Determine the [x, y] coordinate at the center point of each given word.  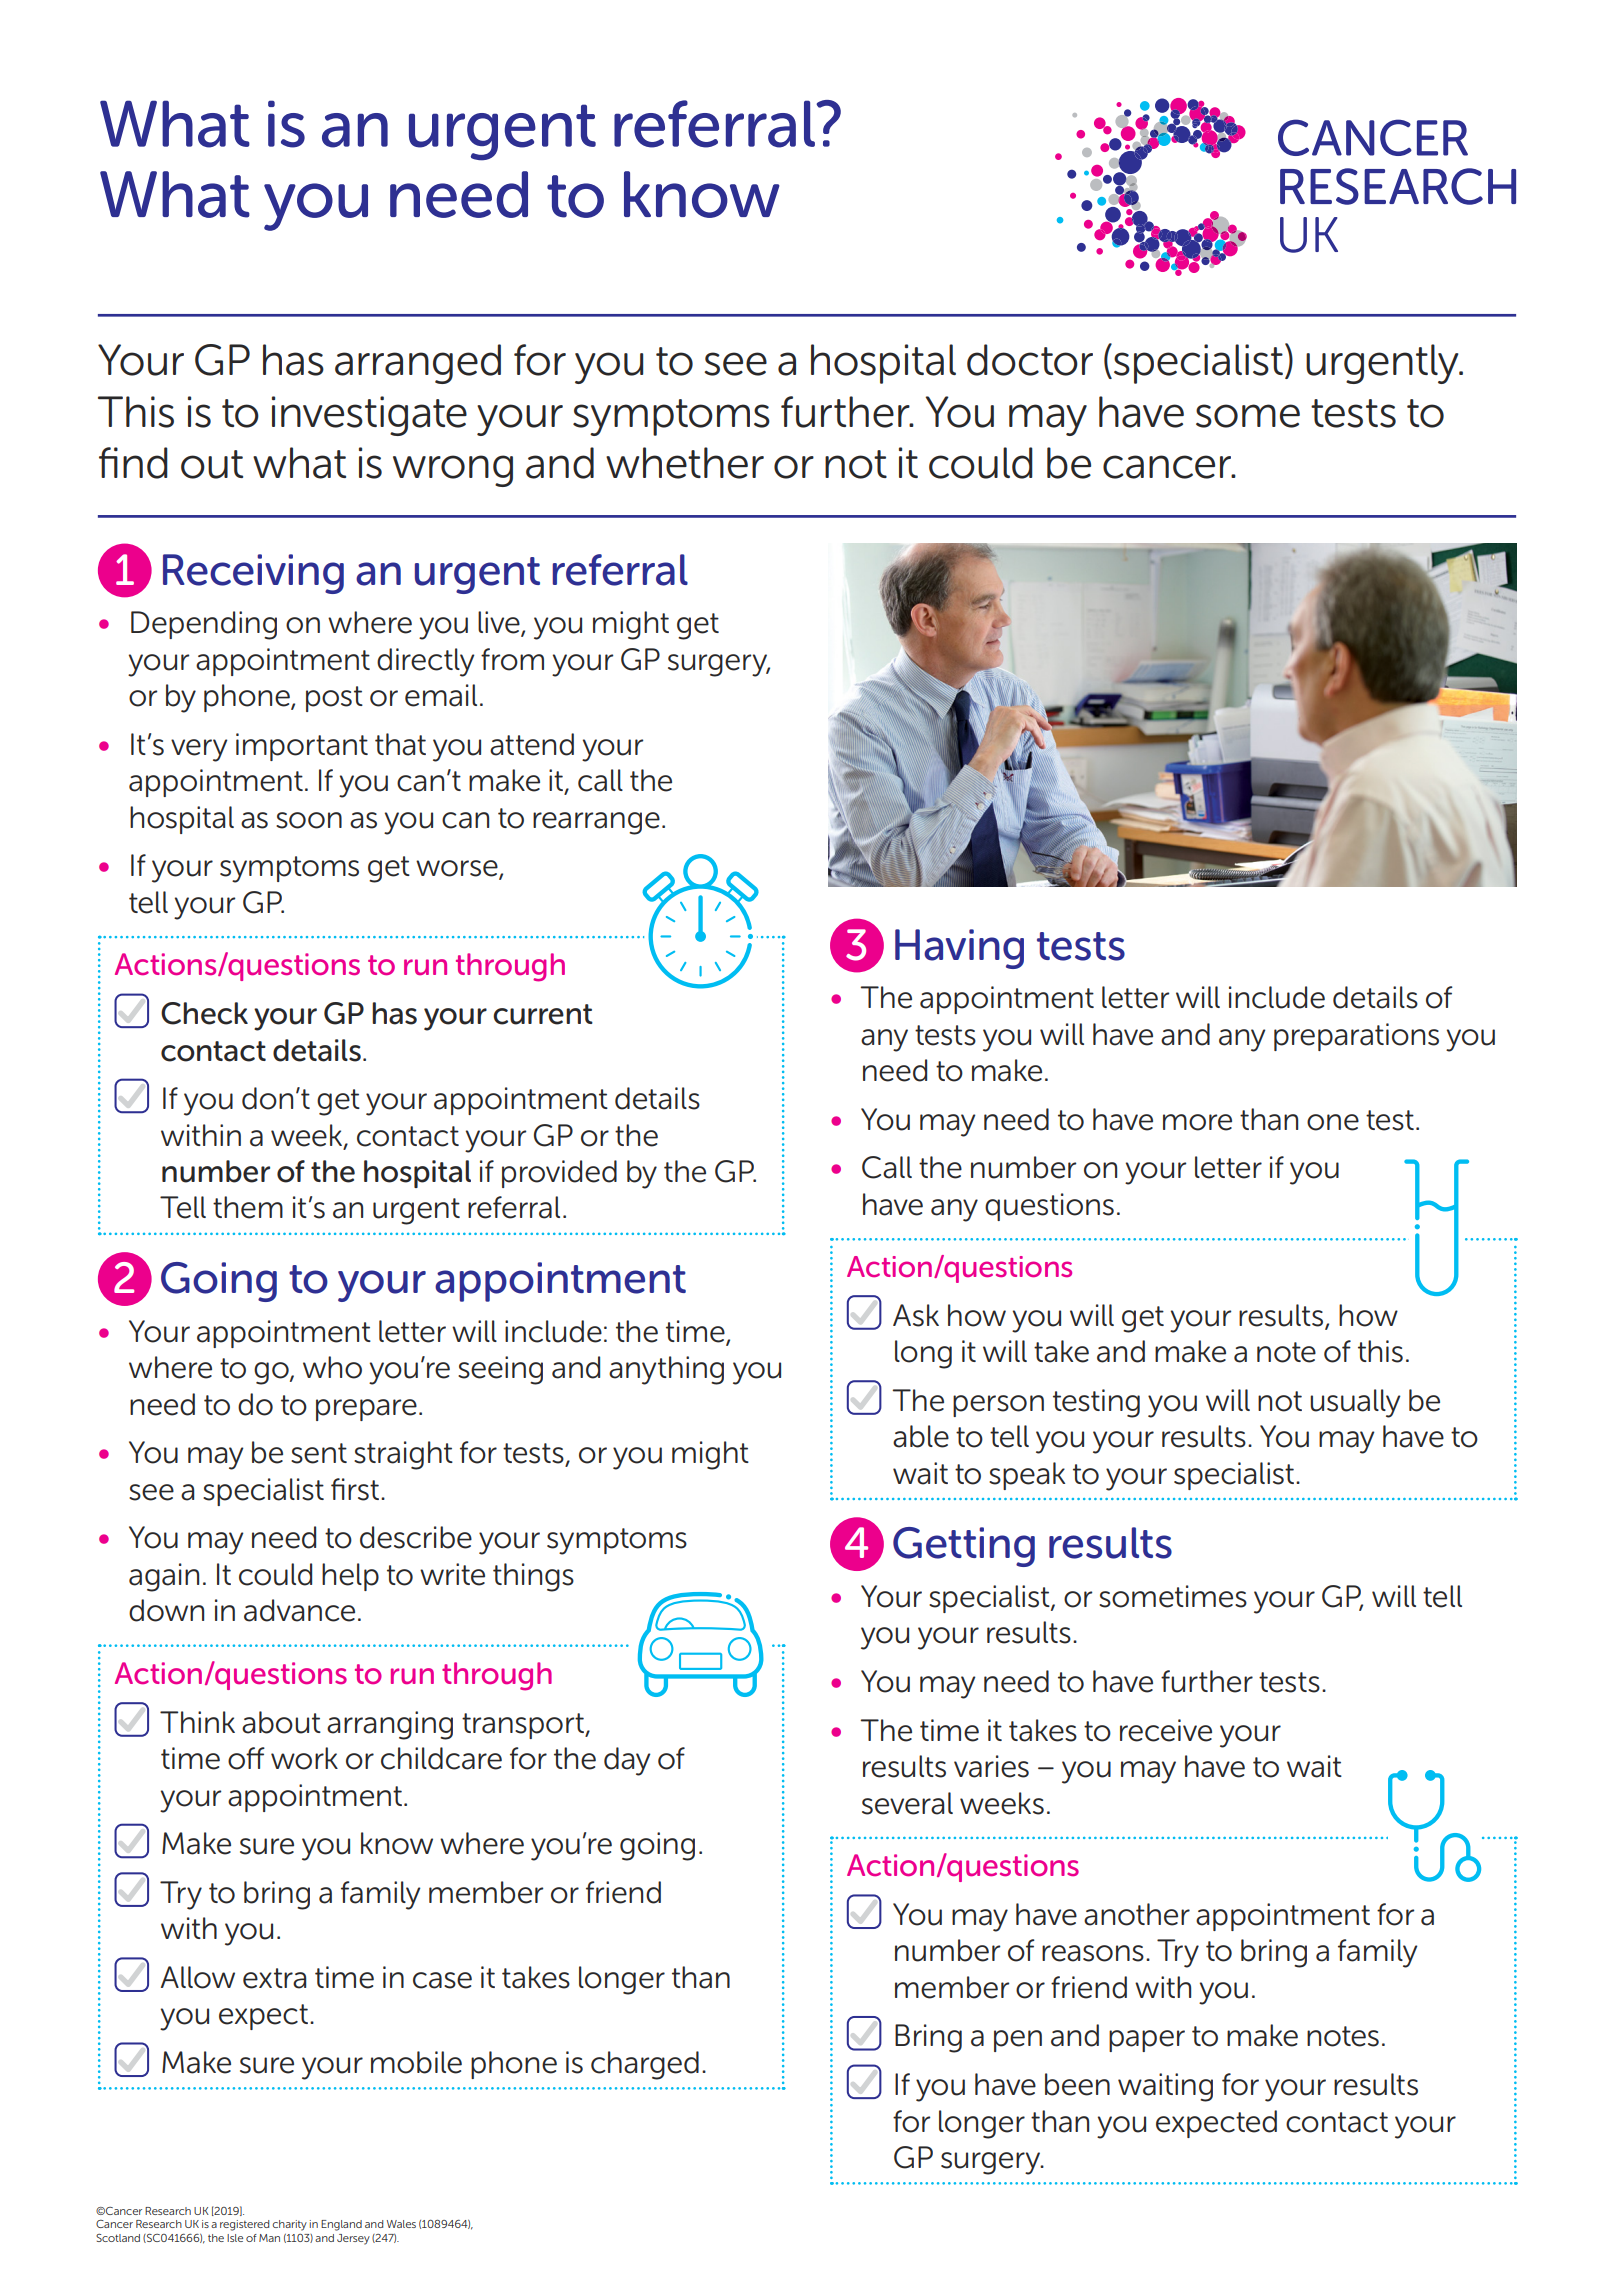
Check [204, 1013]
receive [1166, 1730]
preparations [1356, 1037]
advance [299, 1610]
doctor [1030, 360]
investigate [369, 416]
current [543, 1014]
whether [685, 463]
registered [244, 2225]
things [533, 1577]
